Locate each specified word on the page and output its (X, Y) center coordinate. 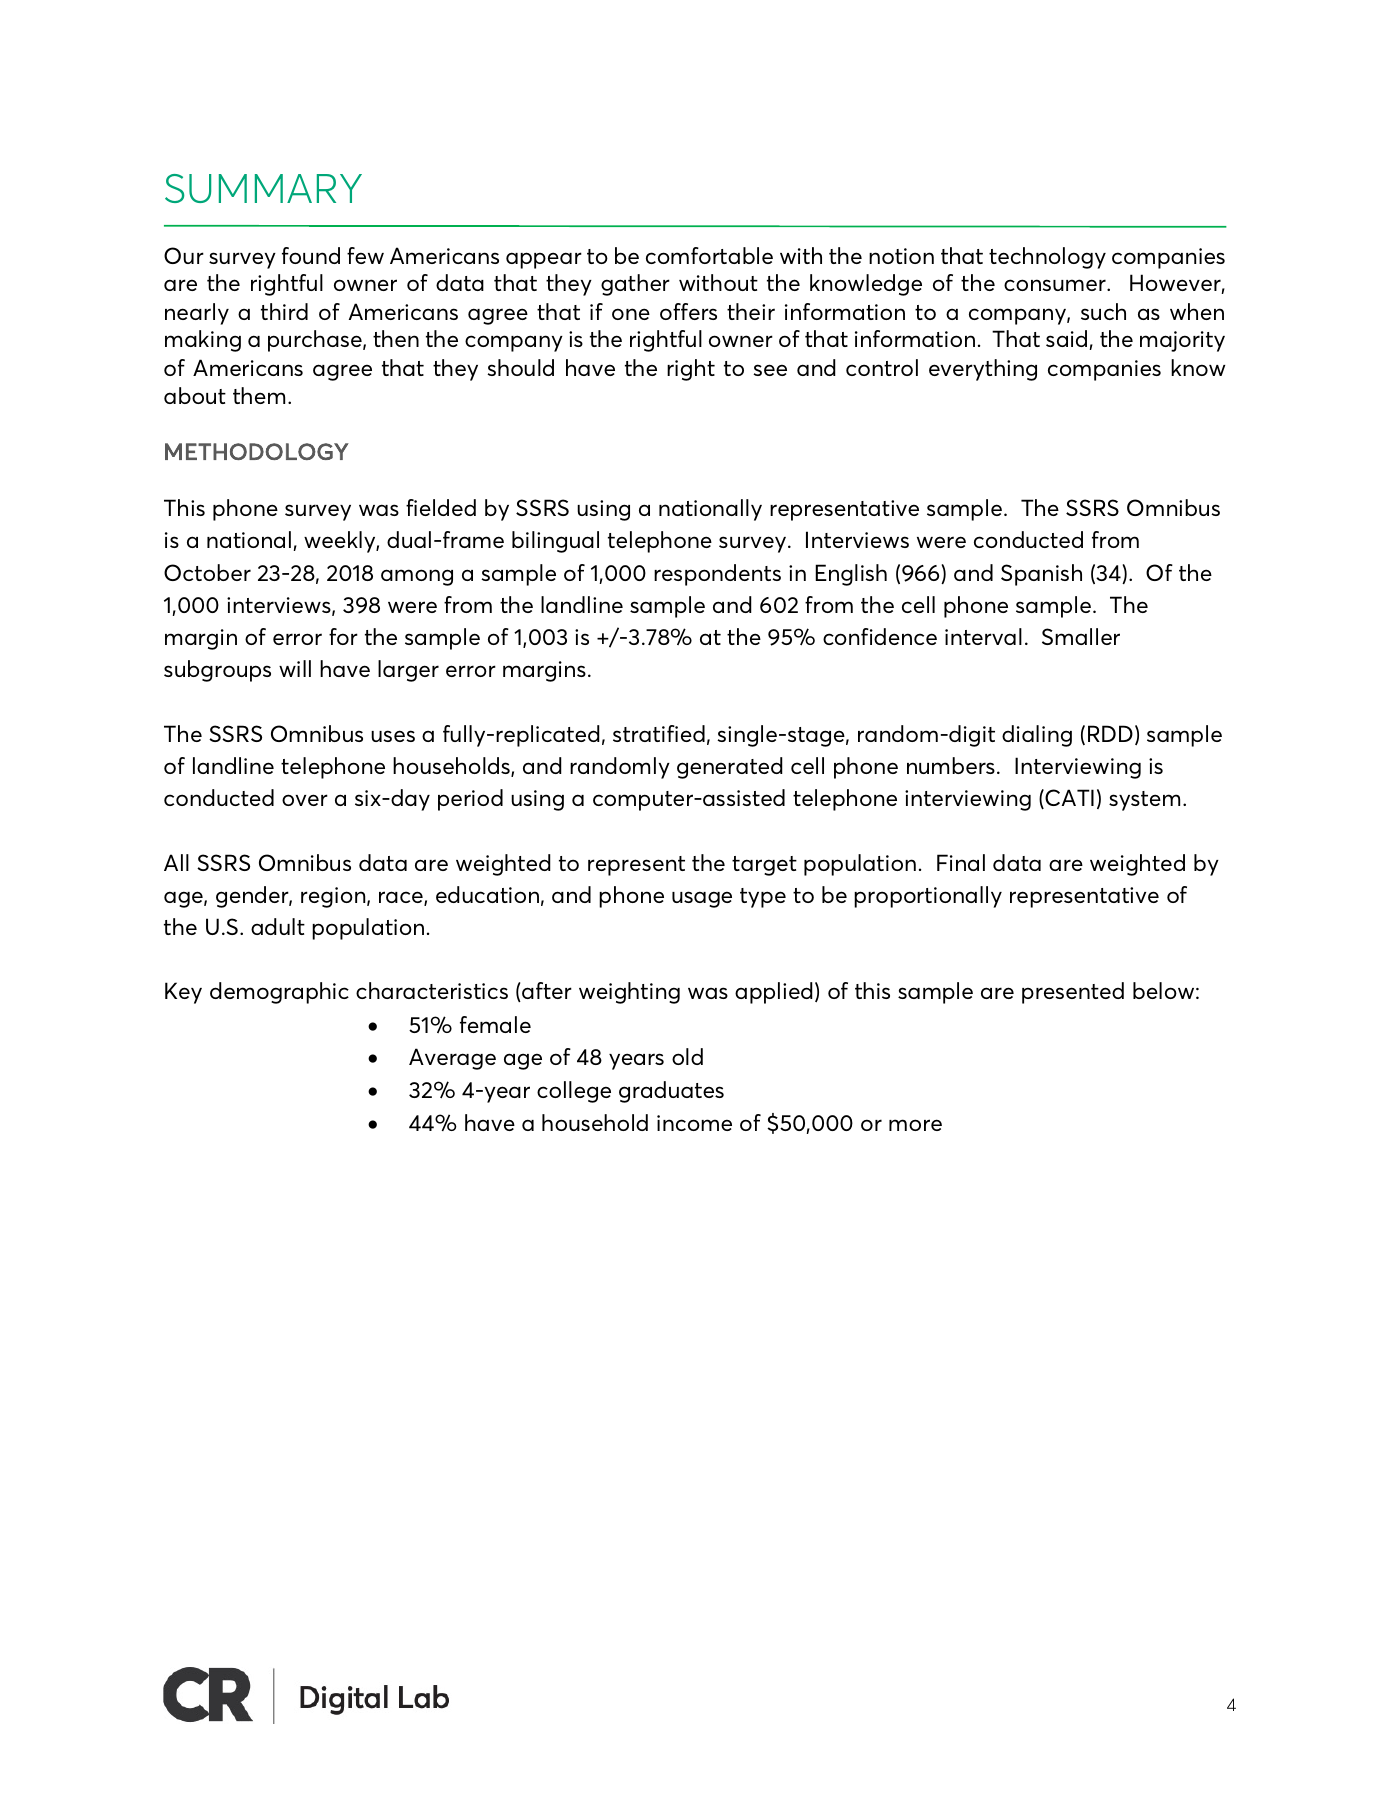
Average (452, 1059)
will (295, 668)
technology (1047, 258)
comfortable (709, 255)
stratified (659, 733)
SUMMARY (263, 188)
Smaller (1081, 636)
